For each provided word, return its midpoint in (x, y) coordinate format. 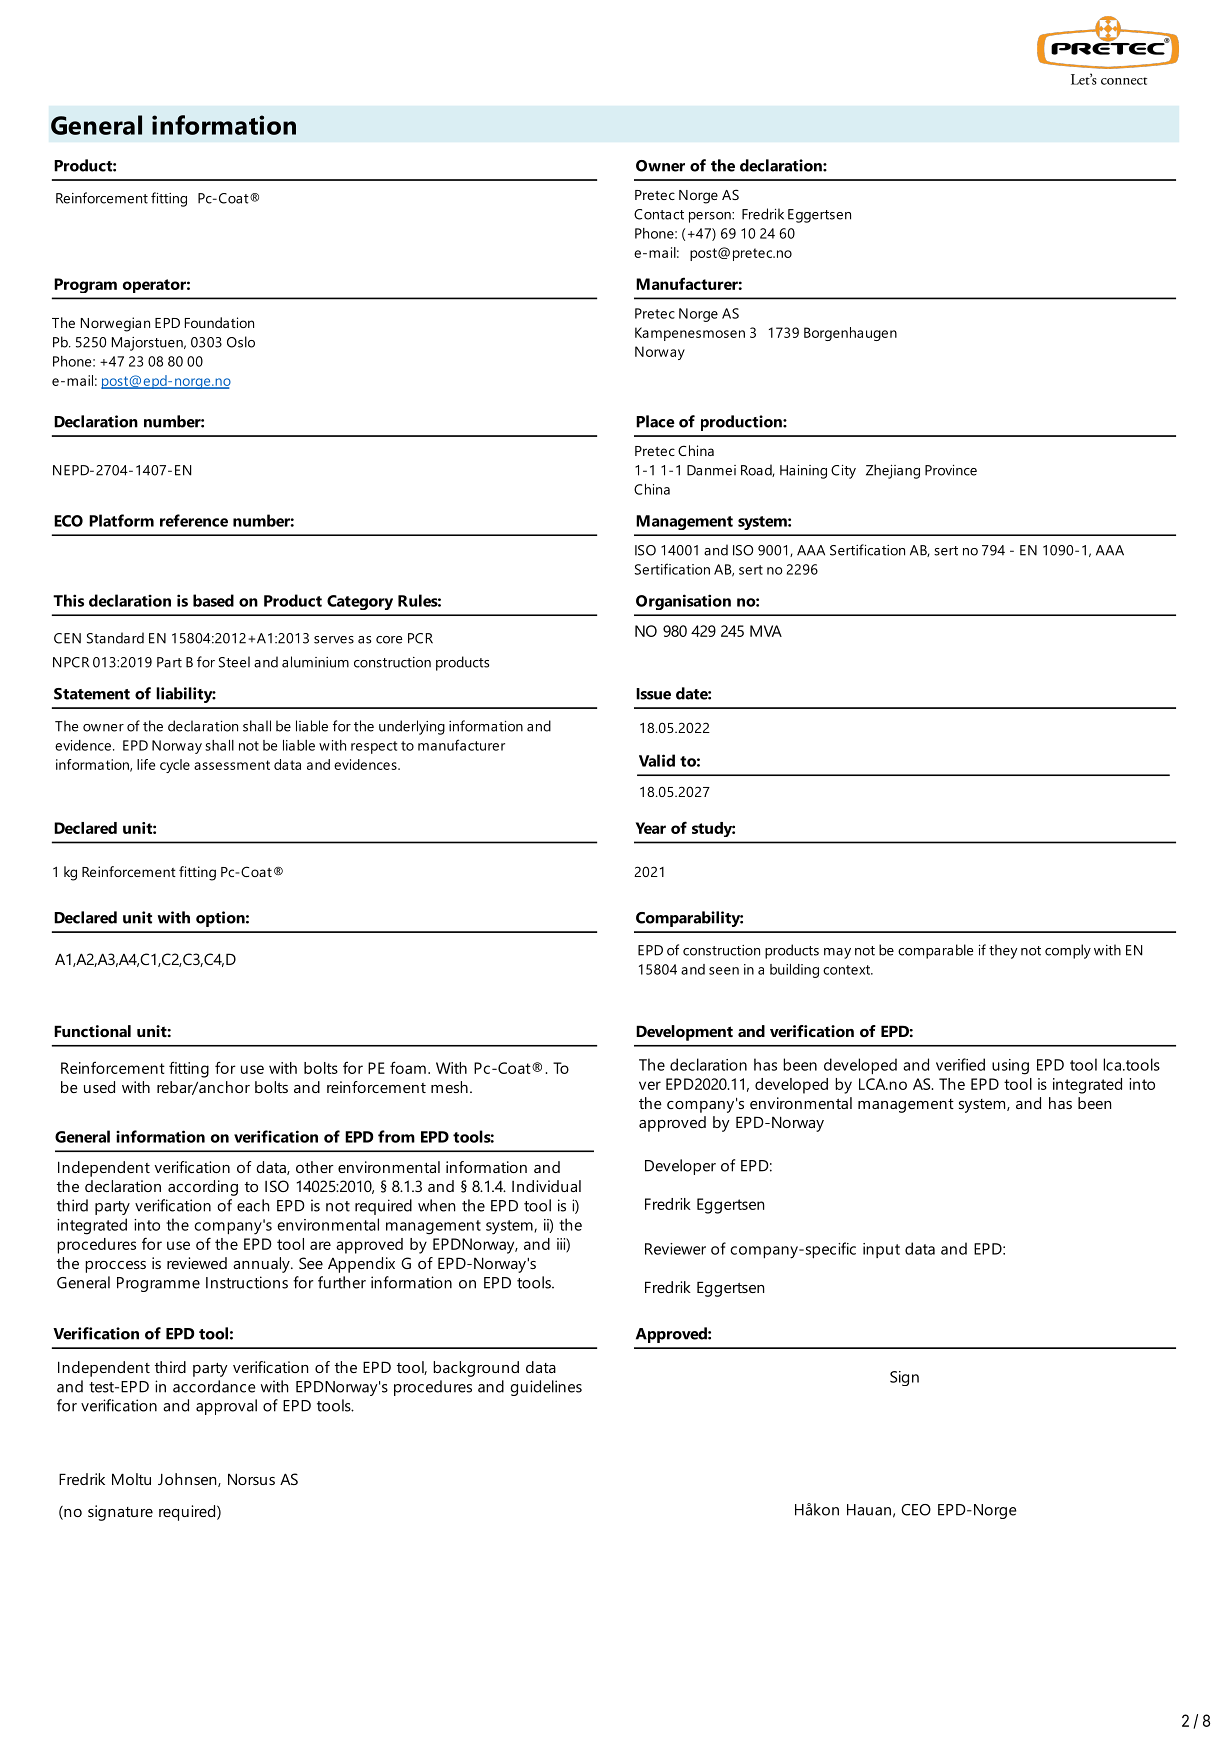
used (99, 1087)
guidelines (546, 1388)
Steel (234, 662)
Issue (653, 694)
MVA (766, 631)
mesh (449, 1087)
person (711, 217)
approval (226, 1407)
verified (960, 1064)
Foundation (219, 322)
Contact (659, 214)
